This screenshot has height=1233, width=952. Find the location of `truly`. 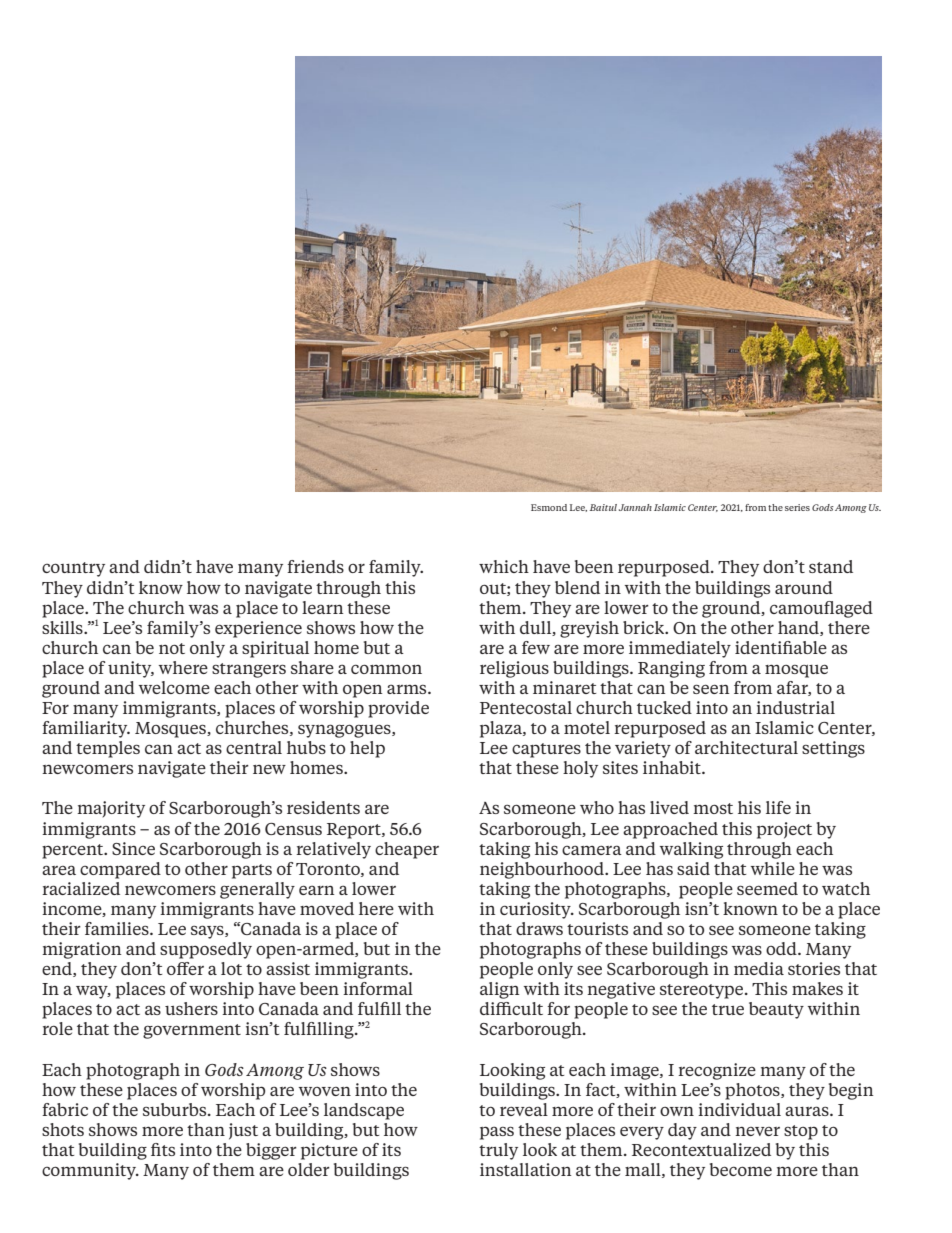

truly is located at coordinates (498, 1151).
